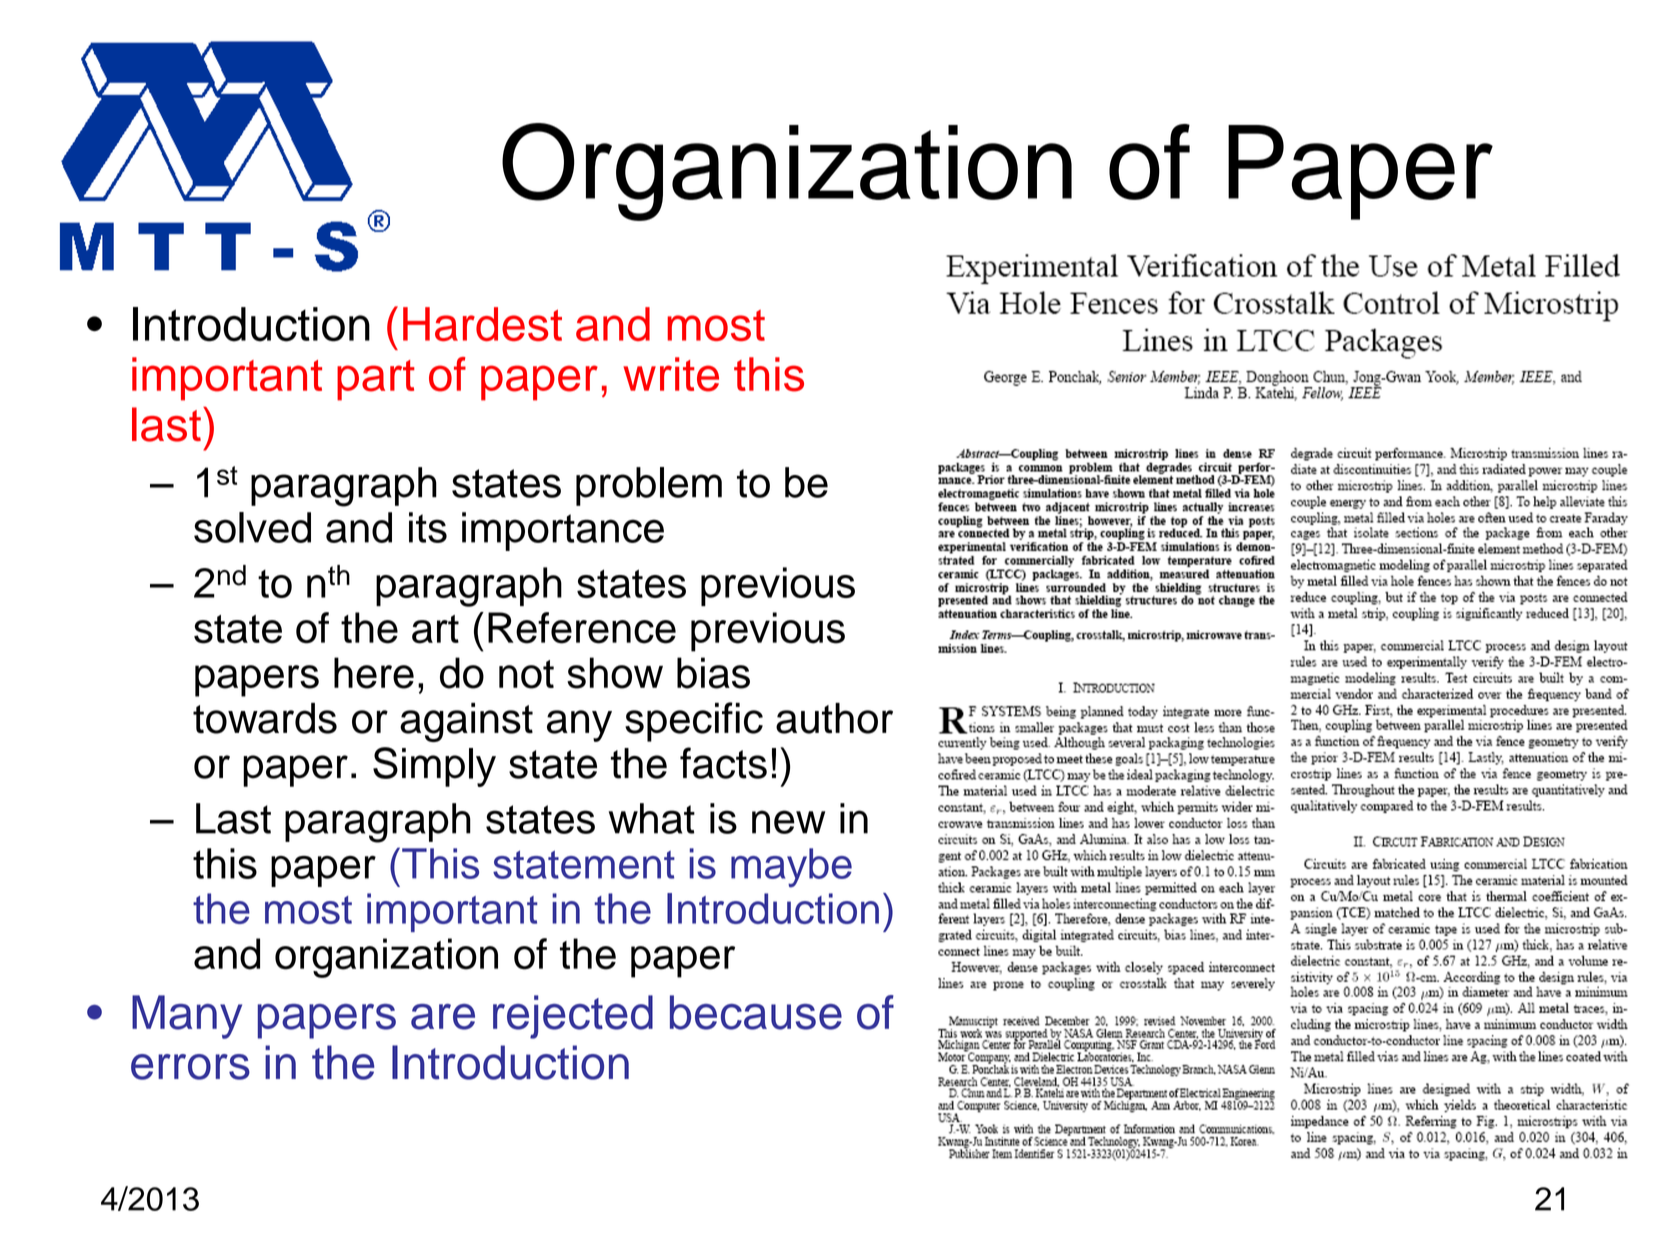  What do you see at coordinates (788, 822) in the screenshot?
I see `new` at bounding box center [788, 822].
